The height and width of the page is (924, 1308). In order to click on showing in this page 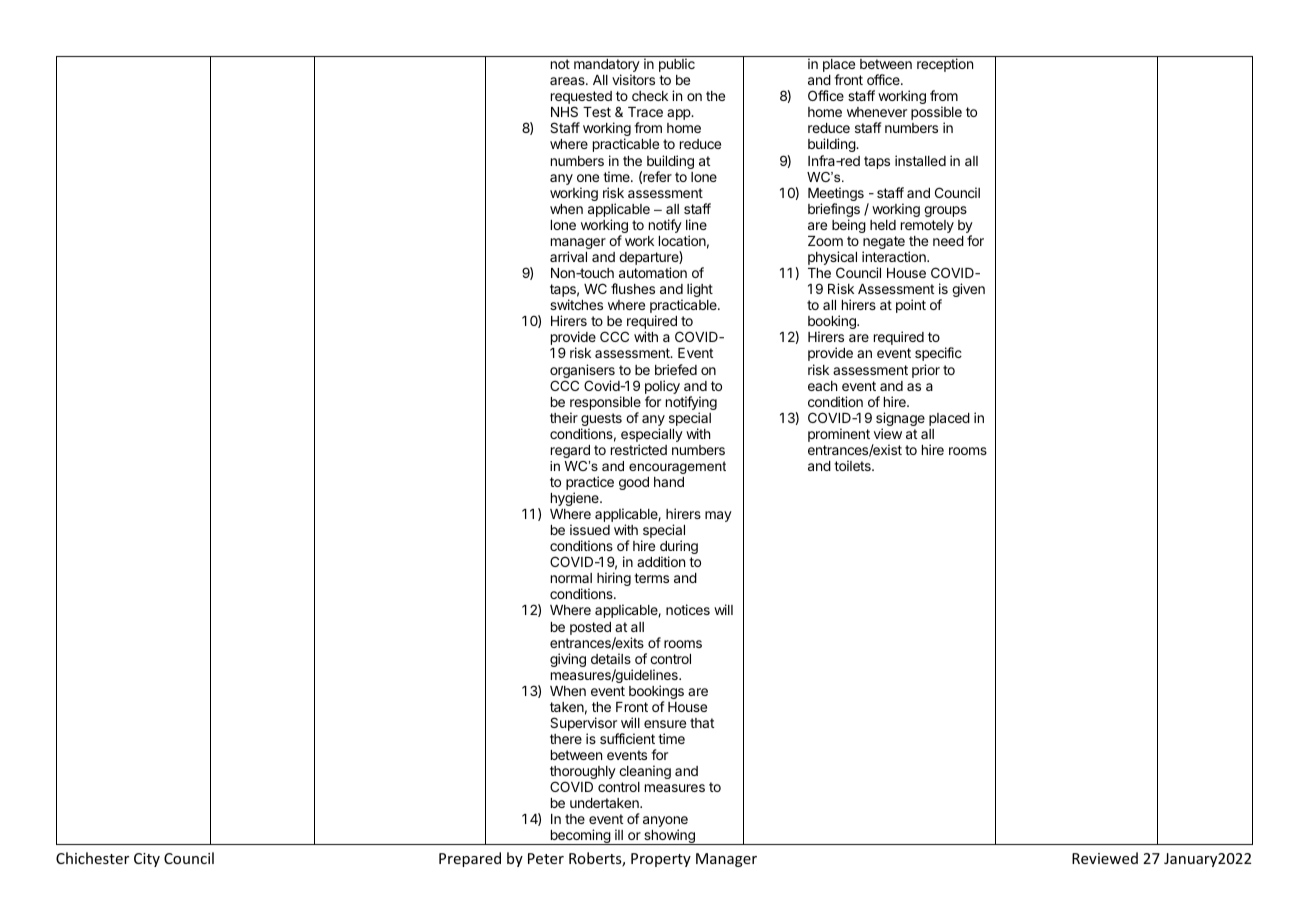, I will do `click(669, 837)`.
